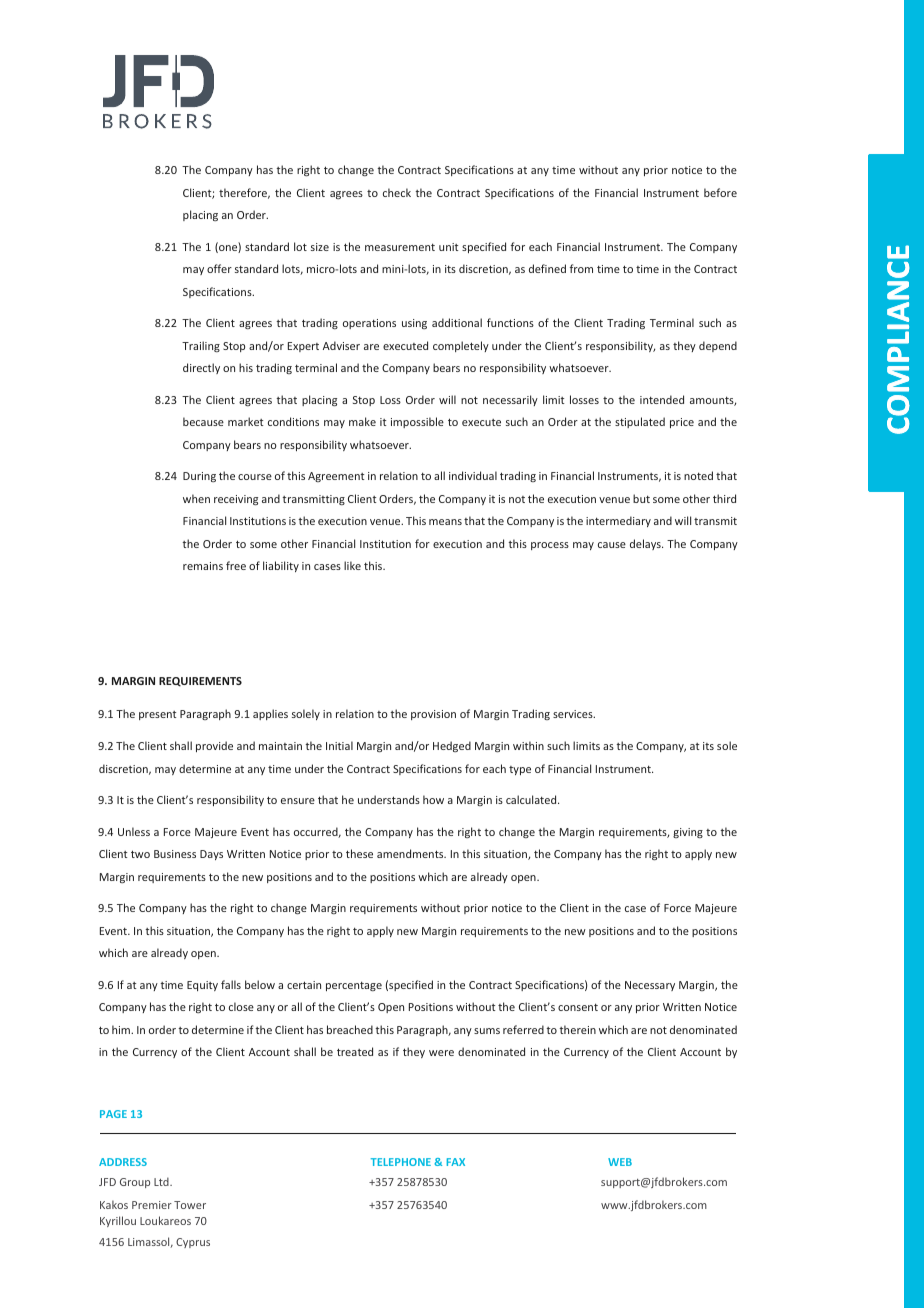  I want to click on provision, so click(433, 715).
